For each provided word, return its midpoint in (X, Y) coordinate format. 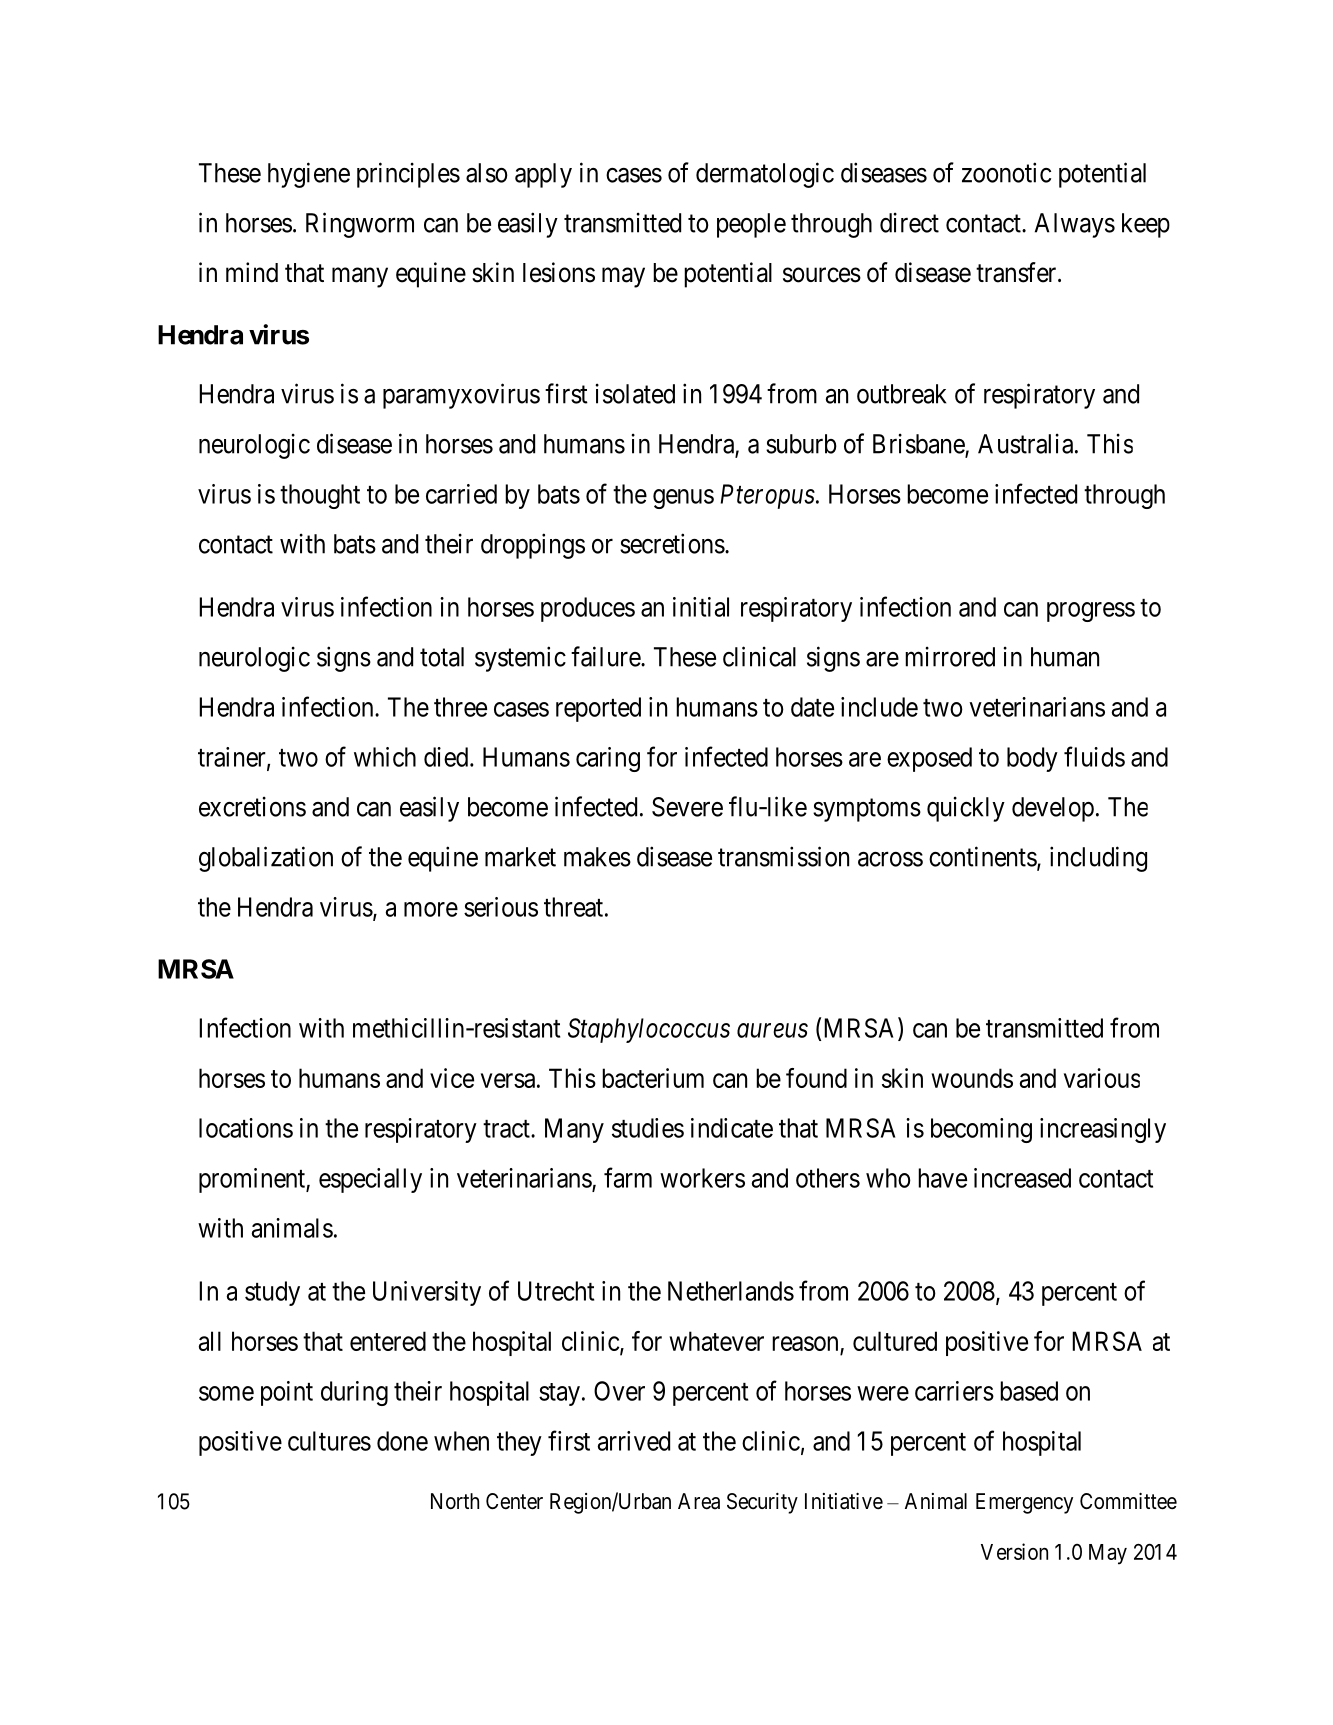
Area (699, 1501)
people (751, 225)
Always (1075, 225)
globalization (266, 859)
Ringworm (360, 225)
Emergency (1024, 1503)
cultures (329, 1441)
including (1098, 859)
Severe (687, 807)
